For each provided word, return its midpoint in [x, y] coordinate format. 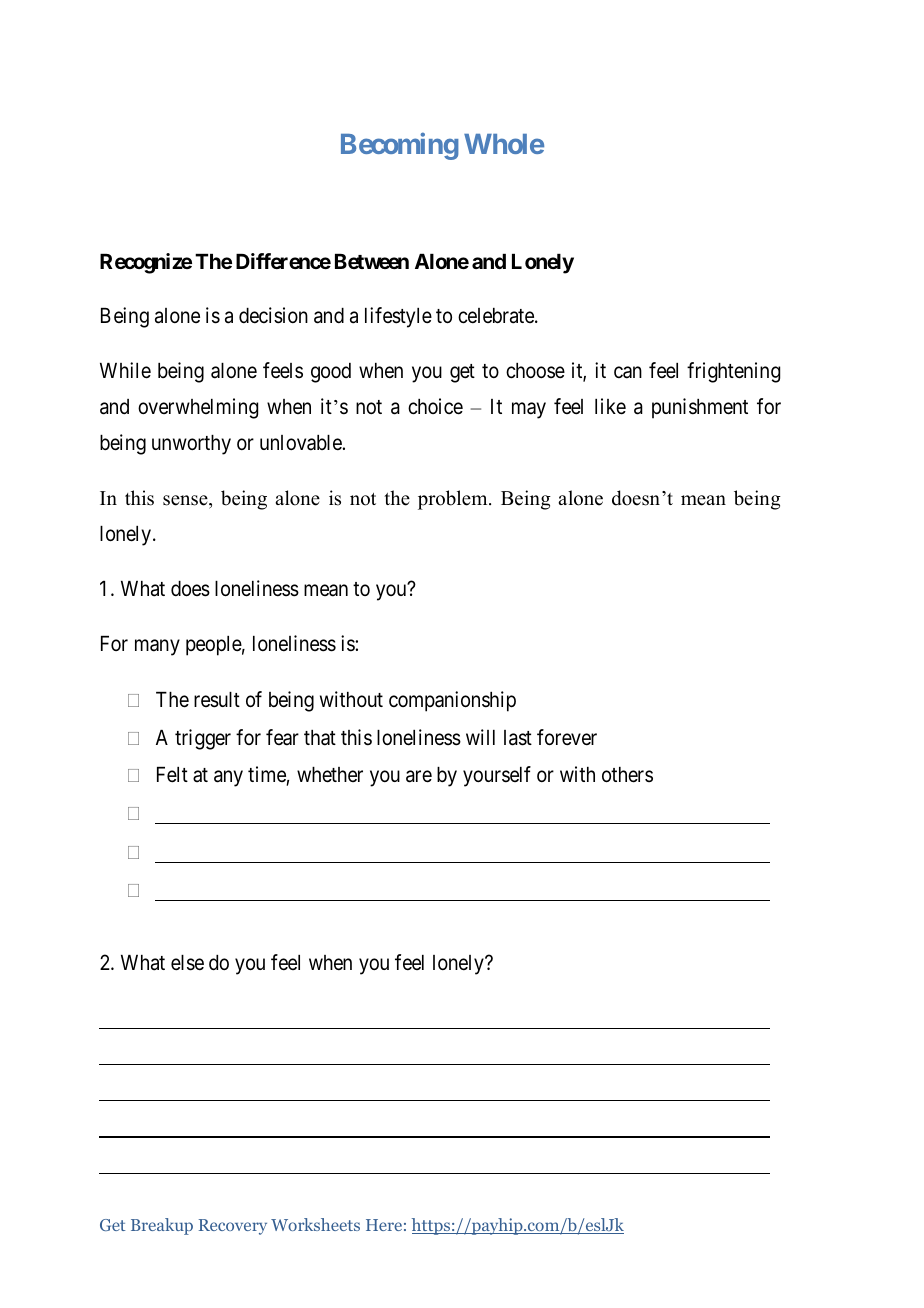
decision [273, 315]
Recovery [233, 1227]
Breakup [162, 1226]
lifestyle [398, 317]
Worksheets [315, 1224]
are [419, 777]
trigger [203, 739]
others [627, 775]
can [628, 372]
